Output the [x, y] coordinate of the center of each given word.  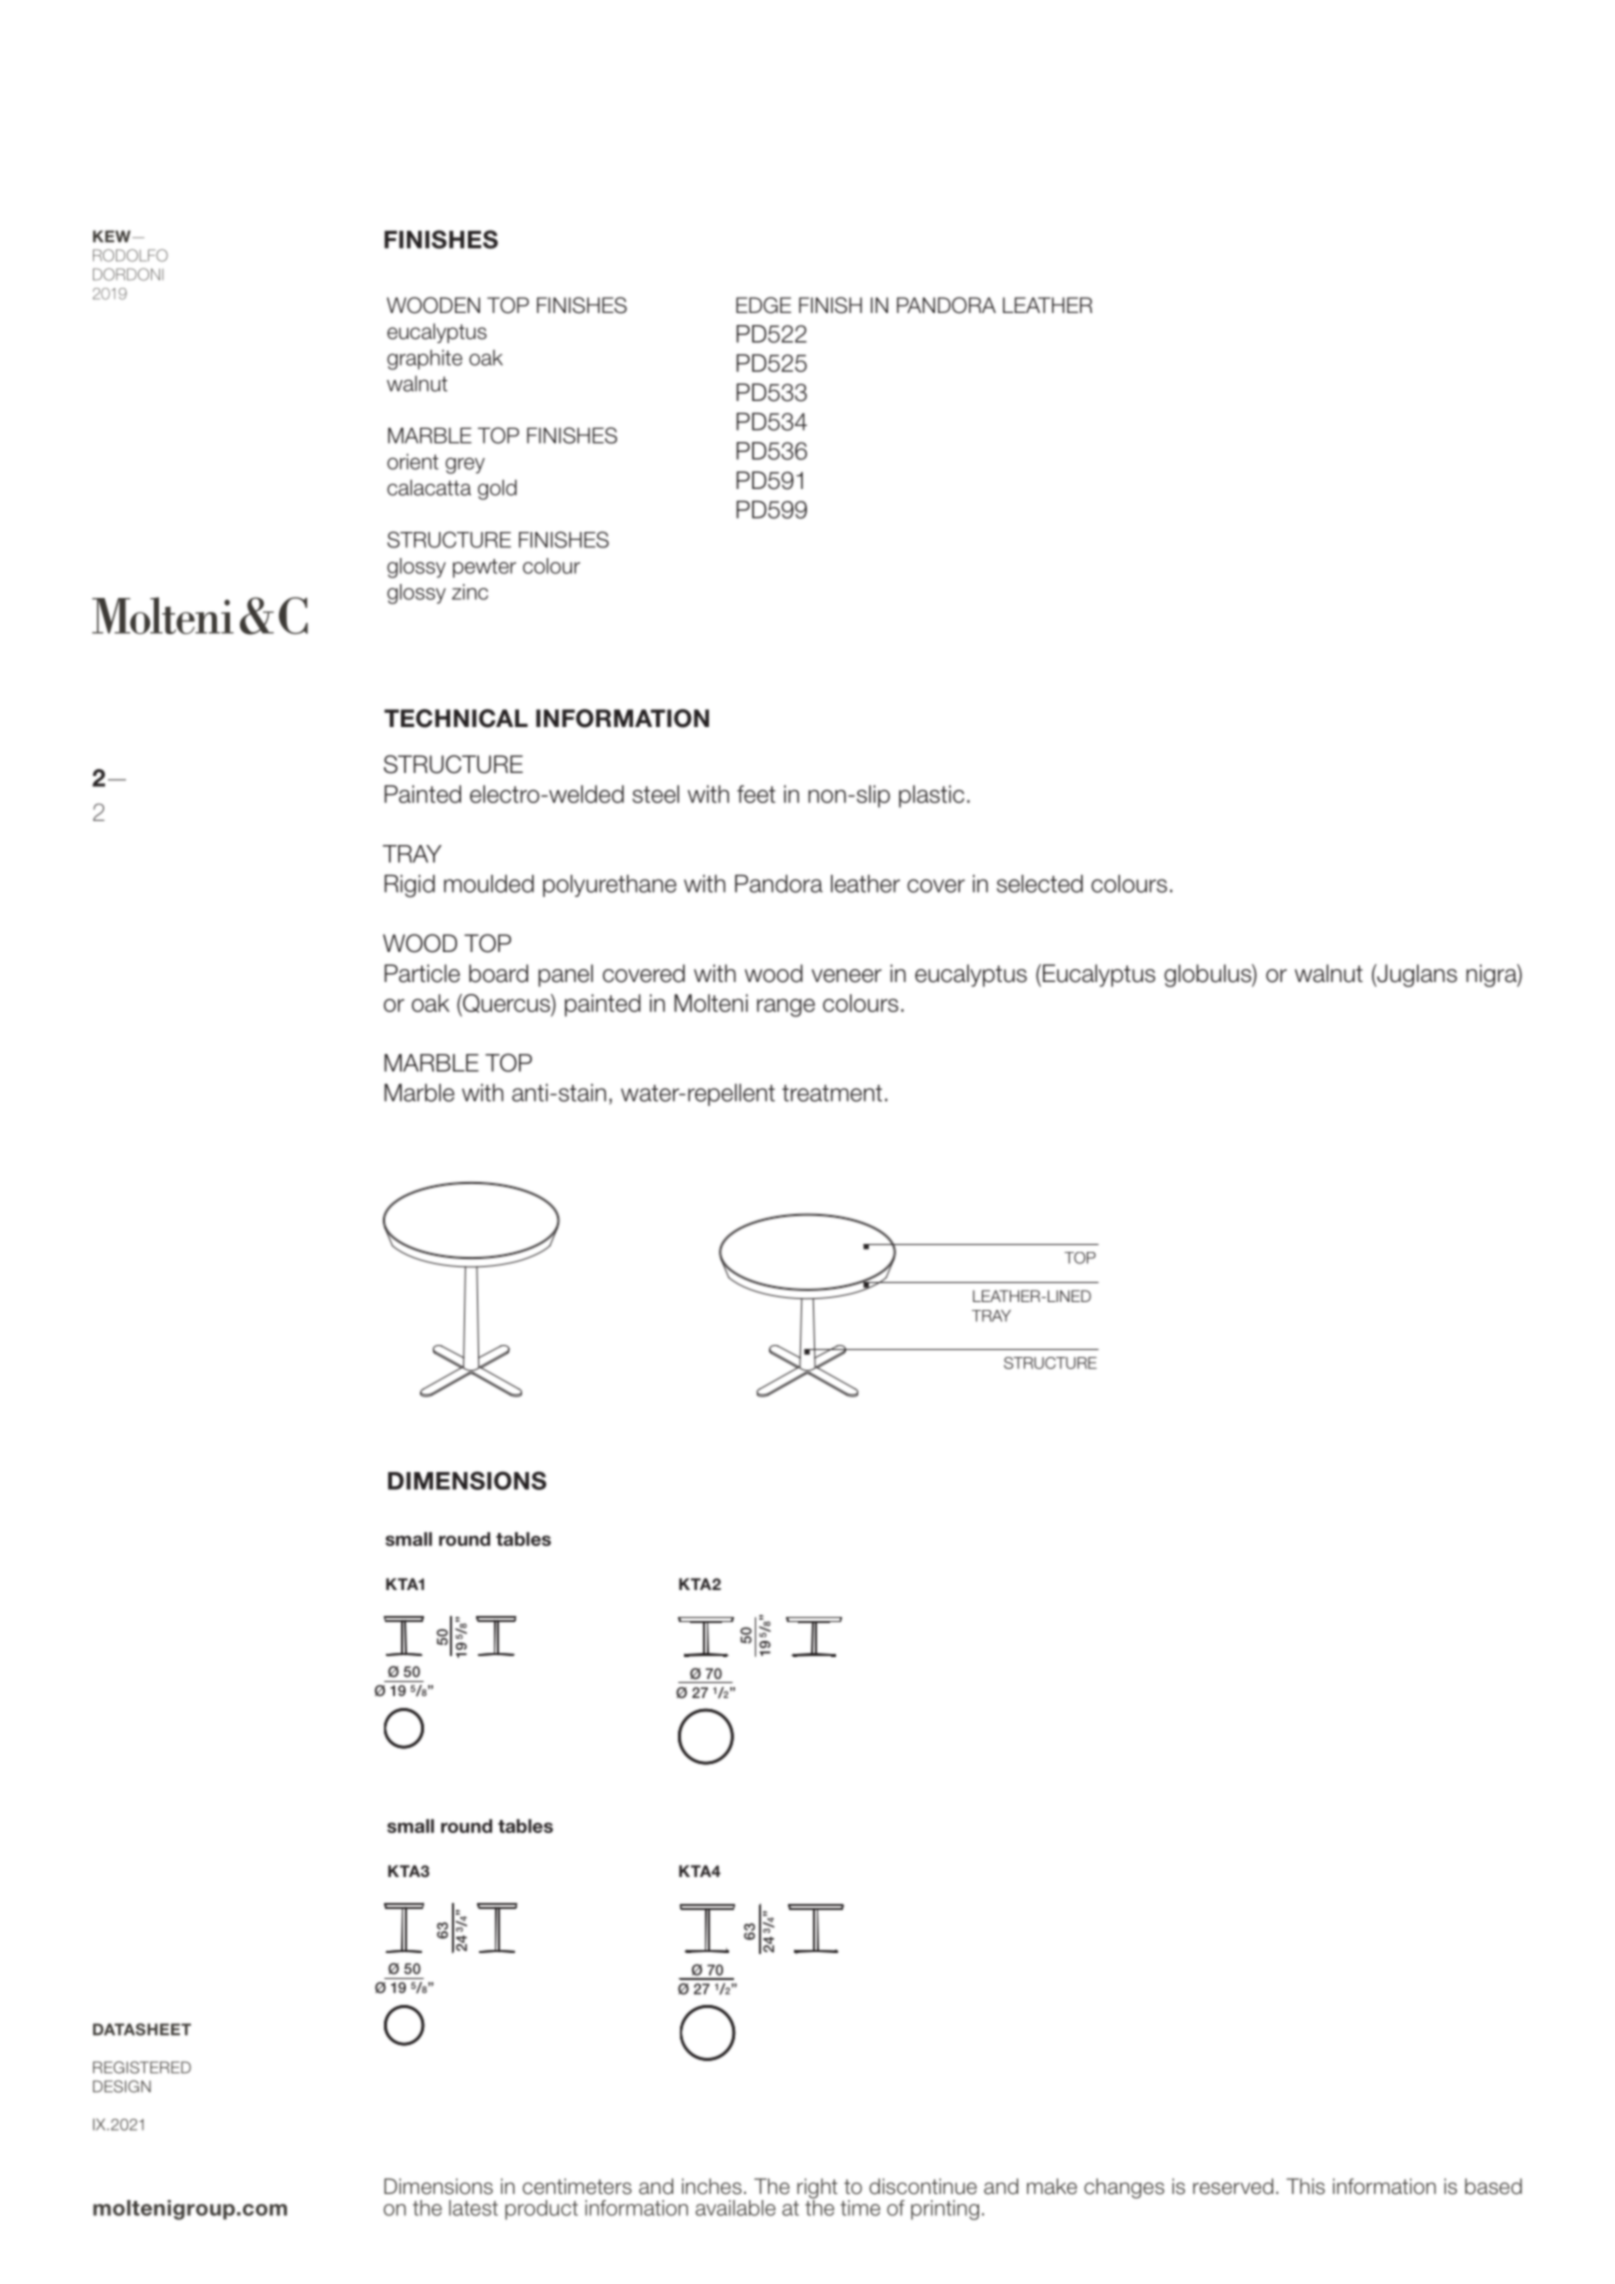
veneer [847, 976]
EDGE [763, 305]
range [786, 1008]
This [1305, 2186]
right [817, 2189]
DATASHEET [142, 2029]
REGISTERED [142, 2067]
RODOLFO [130, 255]
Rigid [409, 886]
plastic [931, 796]
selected [1040, 884]
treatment [832, 1093]
